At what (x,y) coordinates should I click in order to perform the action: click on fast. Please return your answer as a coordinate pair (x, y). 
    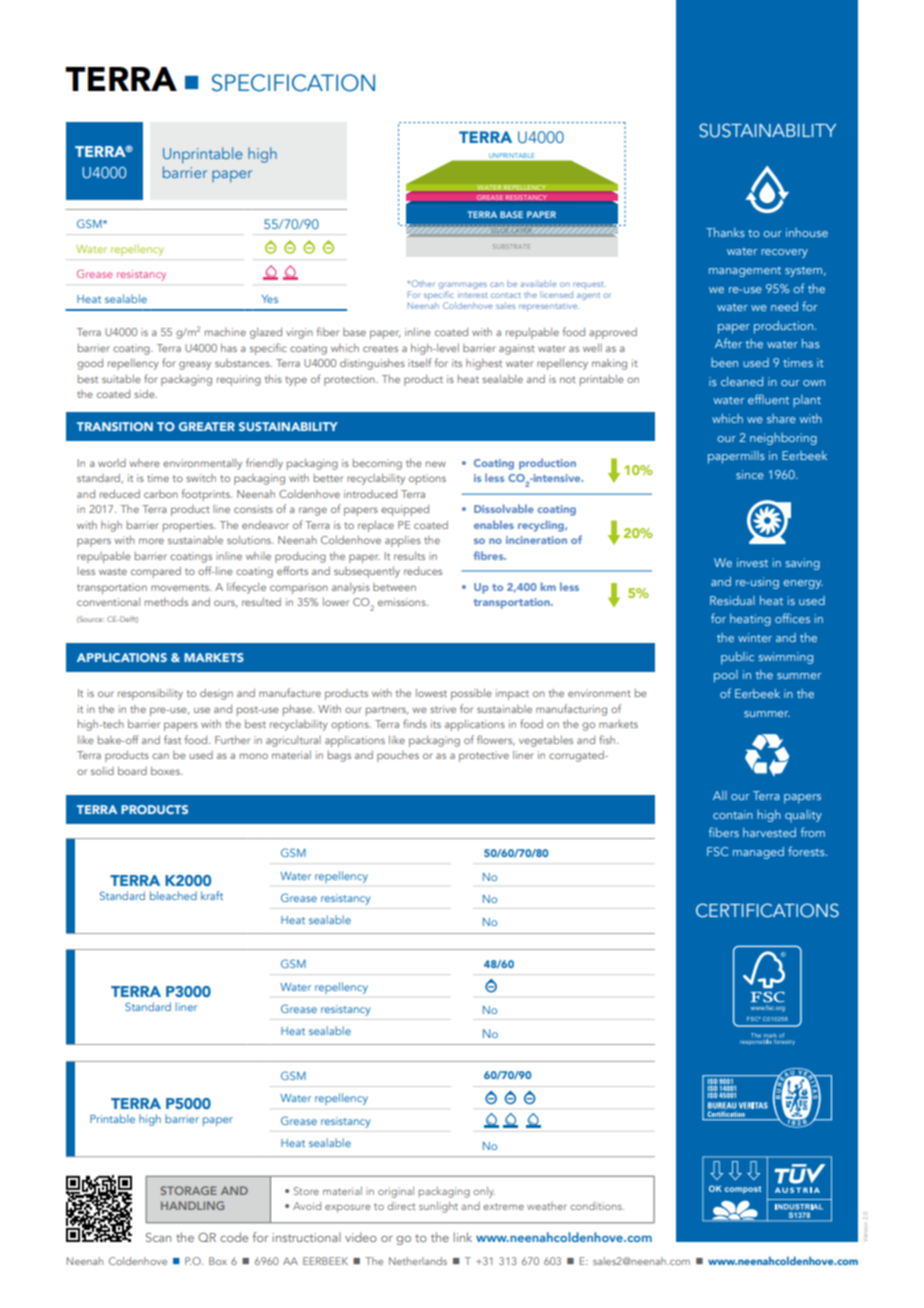
    Looking at the image, I should click on (172, 739).
